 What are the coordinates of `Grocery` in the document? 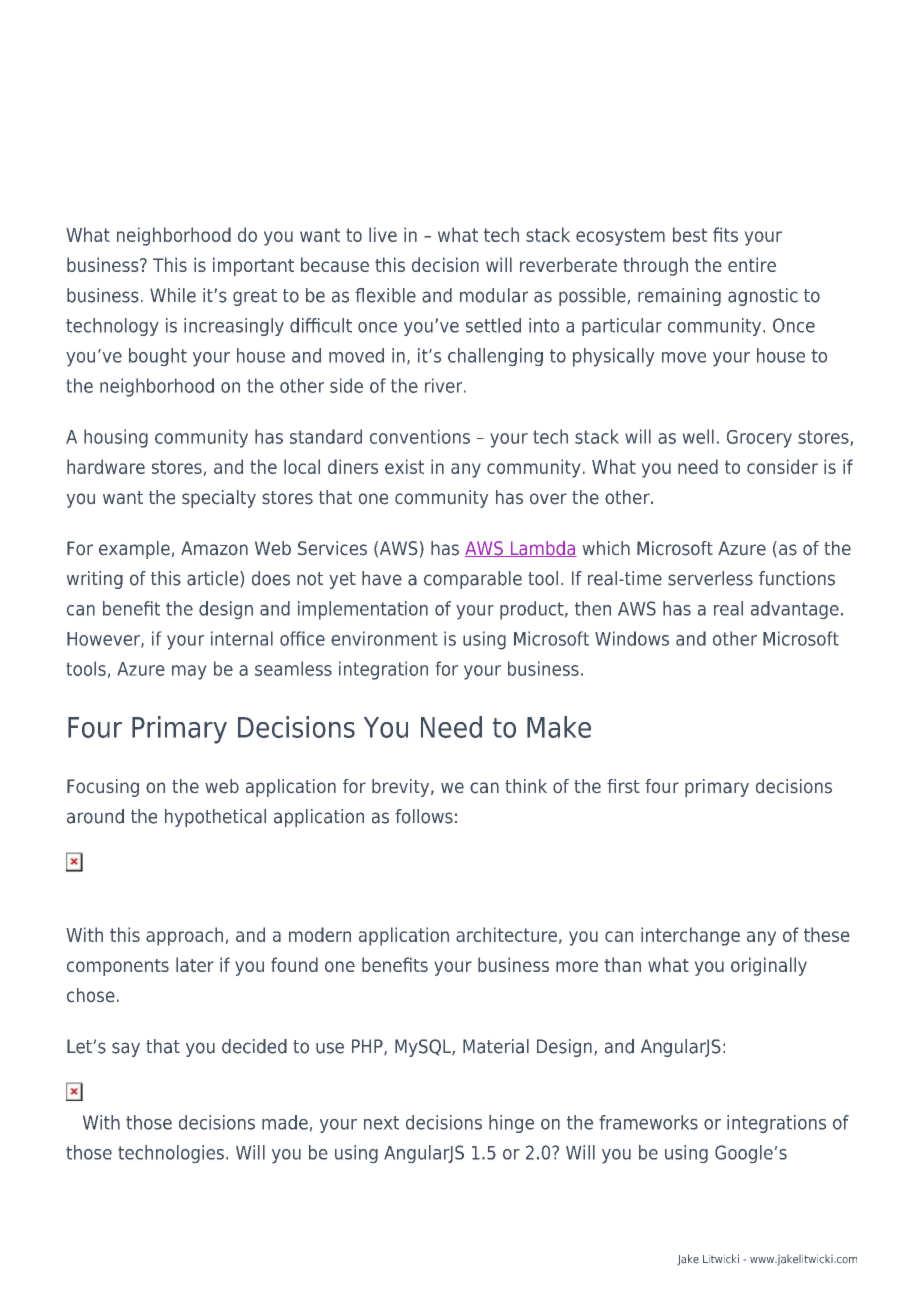 It's located at (759, 439).
